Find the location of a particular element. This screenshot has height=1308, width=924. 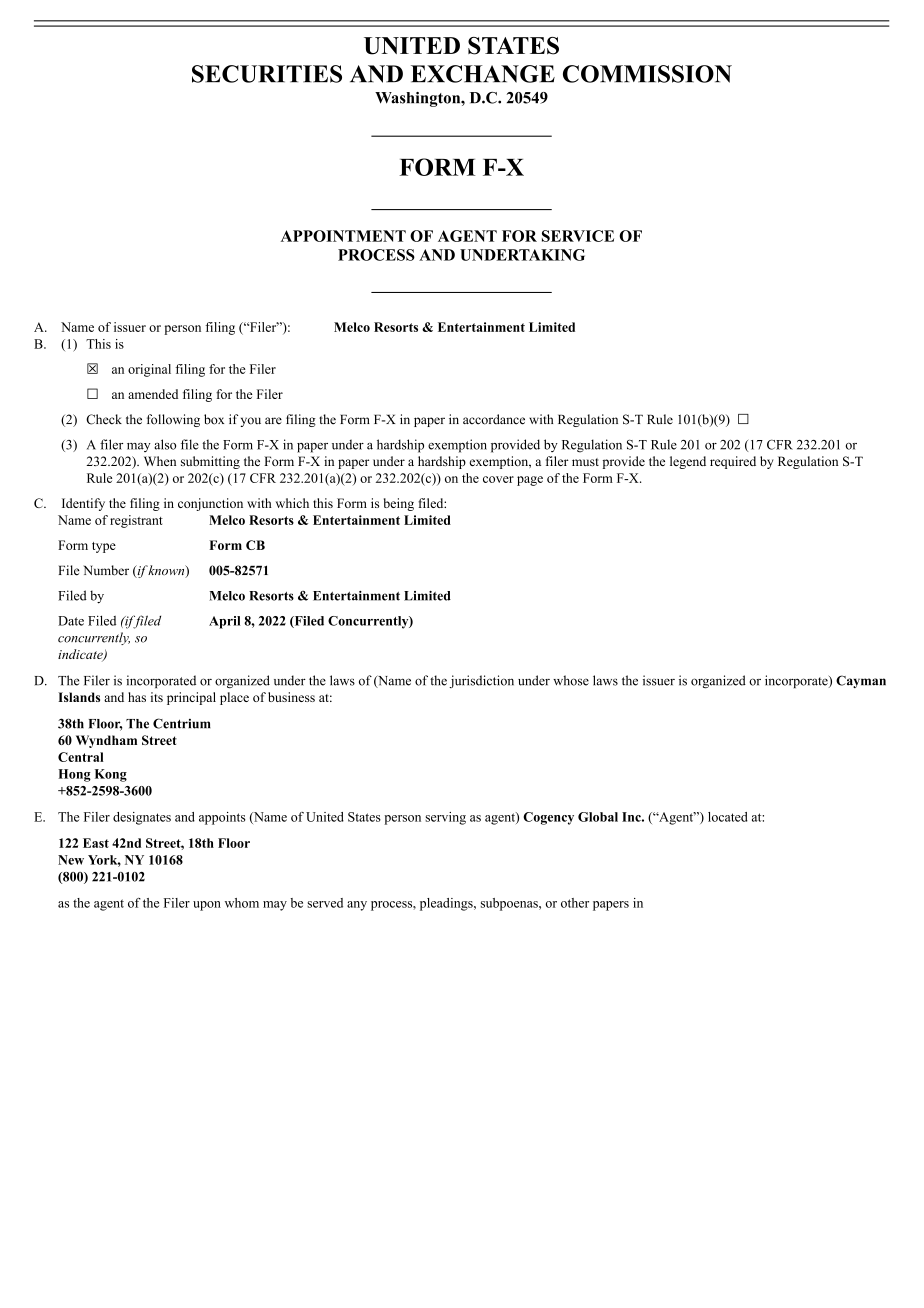

required is located at coordinates (733, 462).
